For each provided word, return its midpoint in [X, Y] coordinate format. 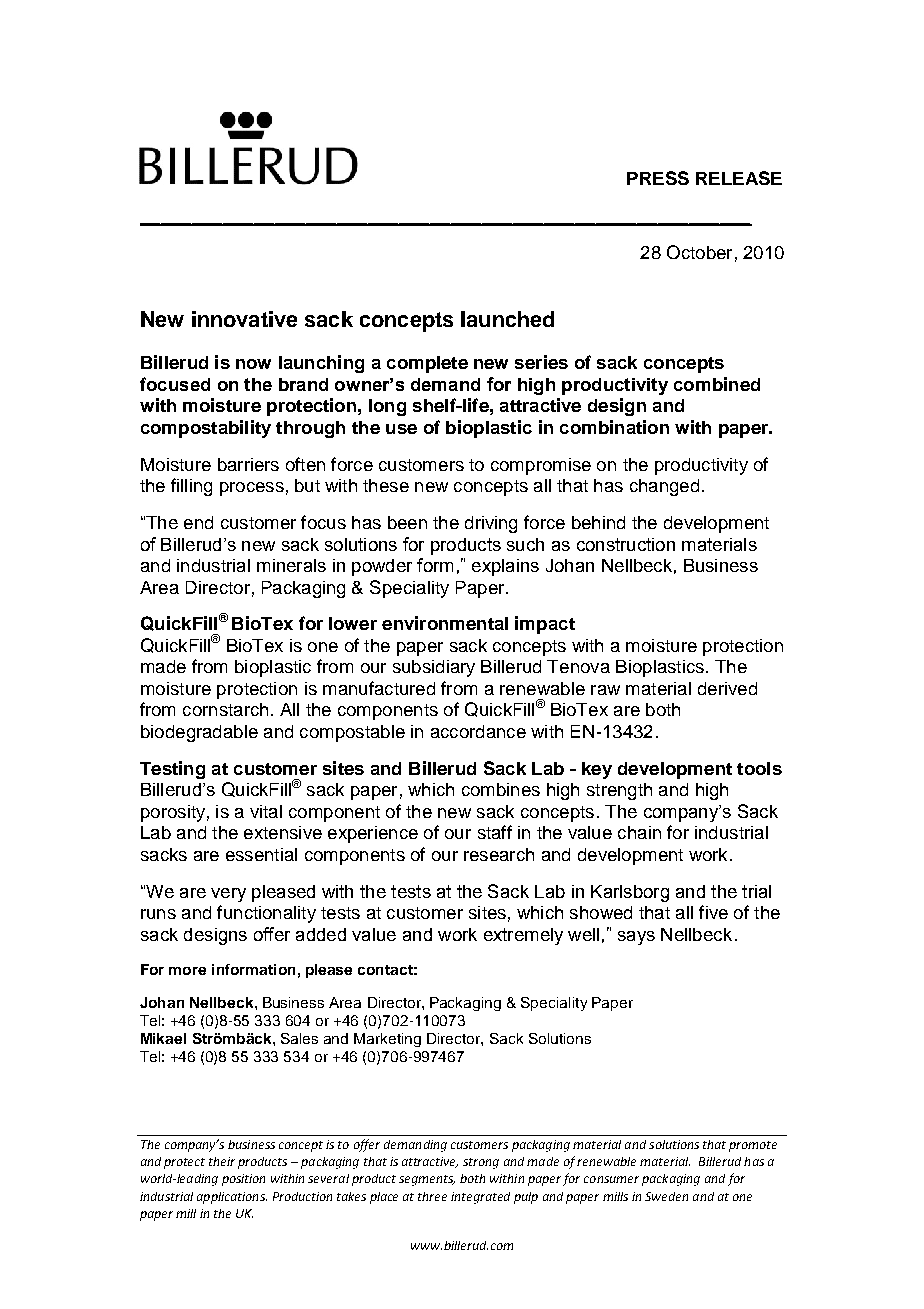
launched [507, 319]
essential [261, 854]
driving [491, 524]
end [198, 522]
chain [639, 832]
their [222, 1161]
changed [664, 487]
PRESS [658, 178]
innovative [244, 319]
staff [495, 832]
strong [481, 1163]
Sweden [666, 1196]
